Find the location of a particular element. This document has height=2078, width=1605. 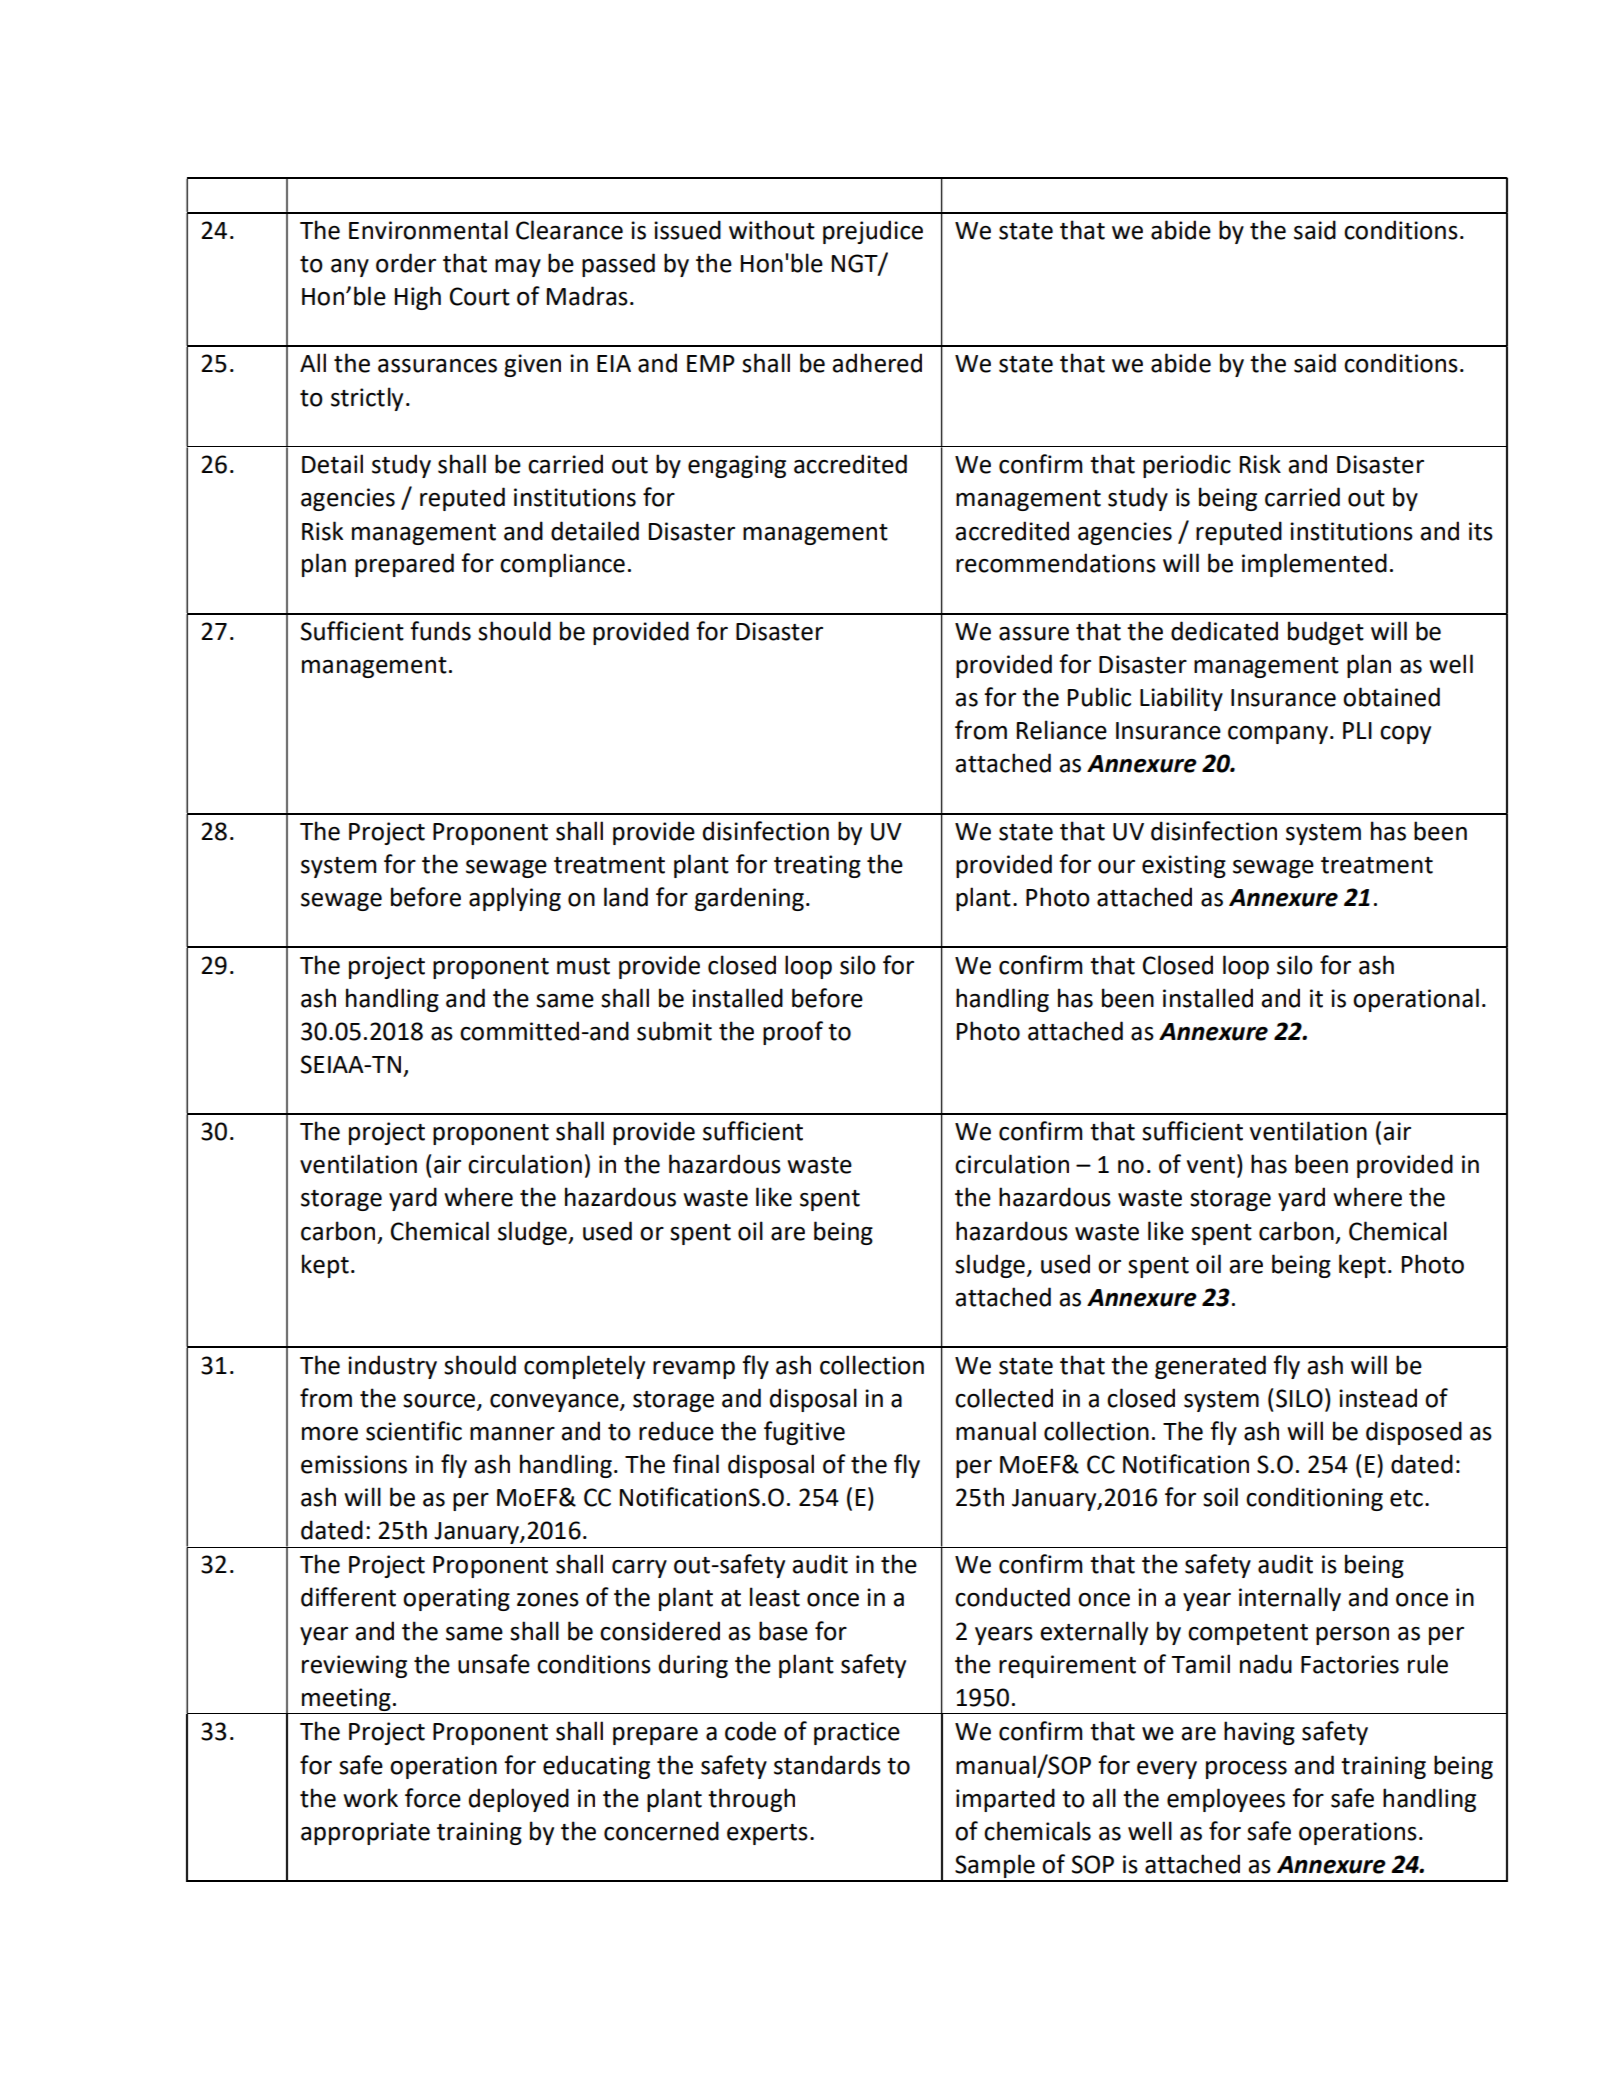

force is located at coordinates (433, 1798).
